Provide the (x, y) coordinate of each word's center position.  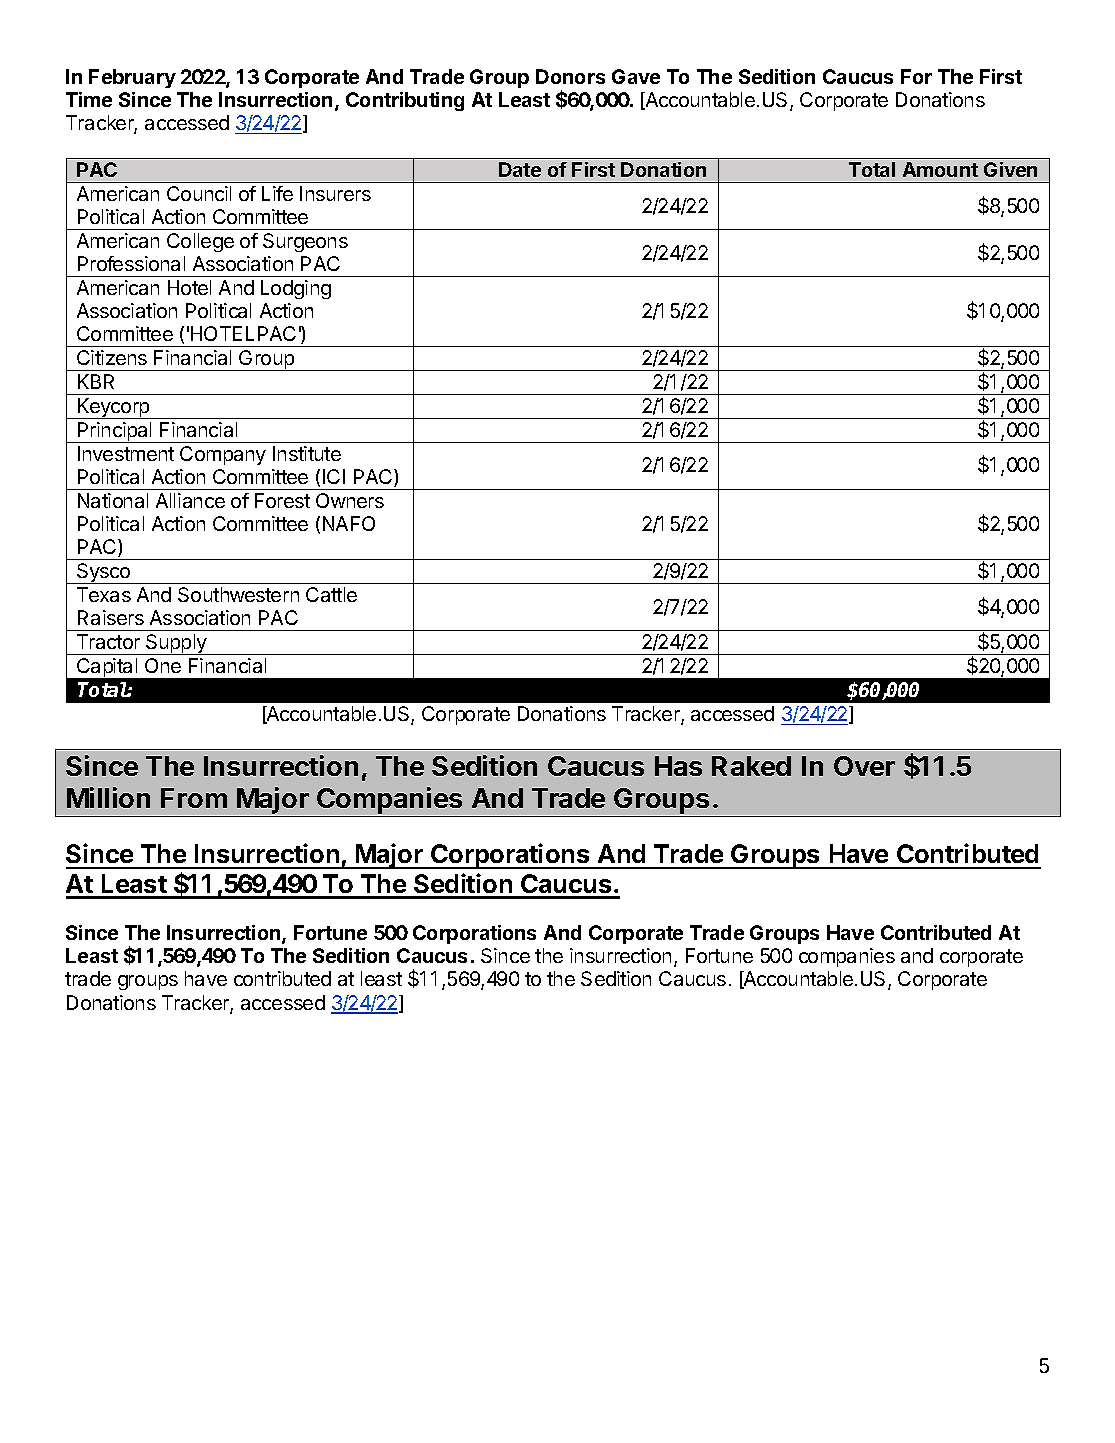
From (194, 798)
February (132, 78)
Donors (570, 76)
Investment (126, 453)
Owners (350, 500)
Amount (940, 169)
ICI (334, 476)
